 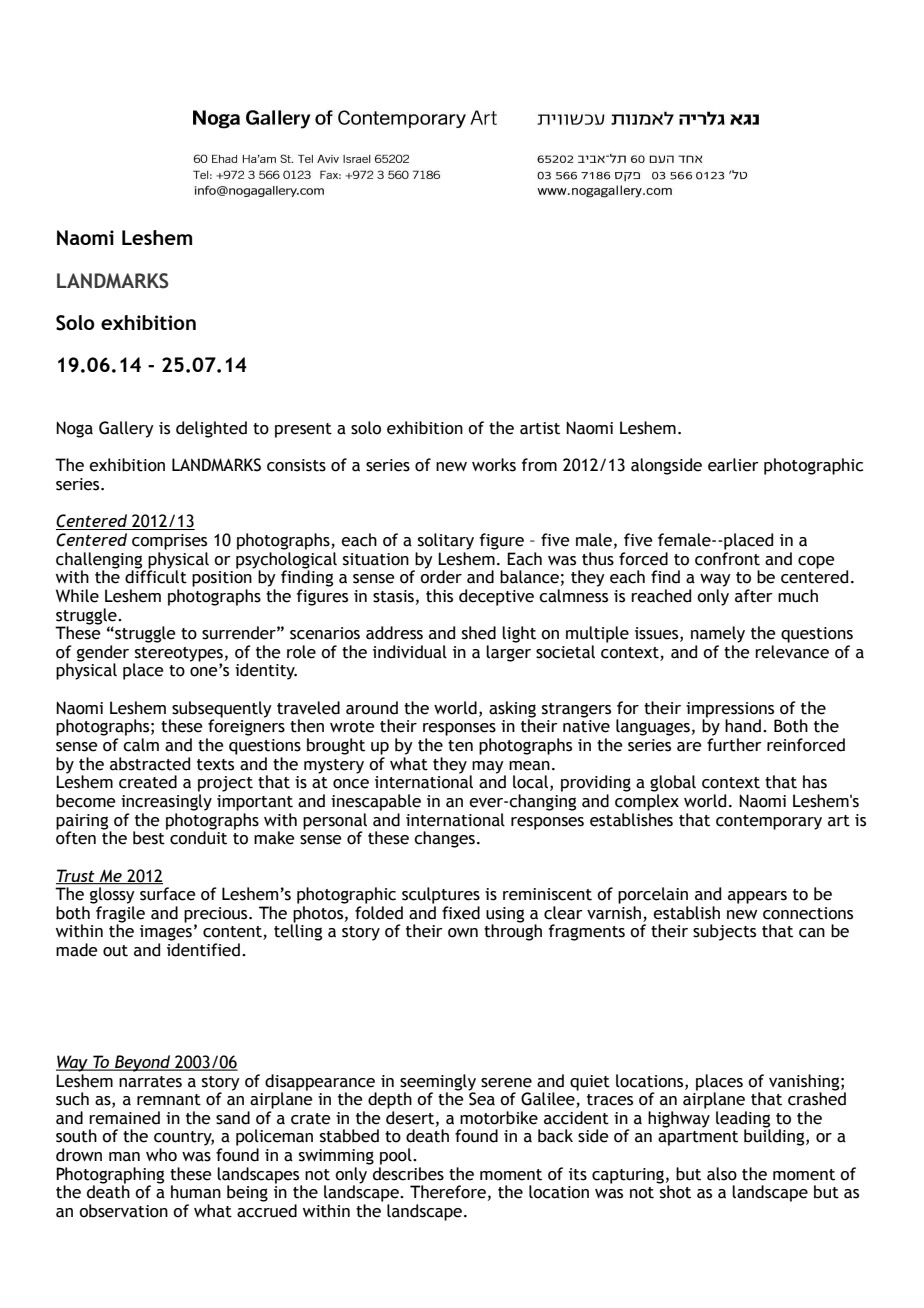 What do you see at coordinates (733, 465) in the page?
I see `earlier` at bounding box center [733, 465].
